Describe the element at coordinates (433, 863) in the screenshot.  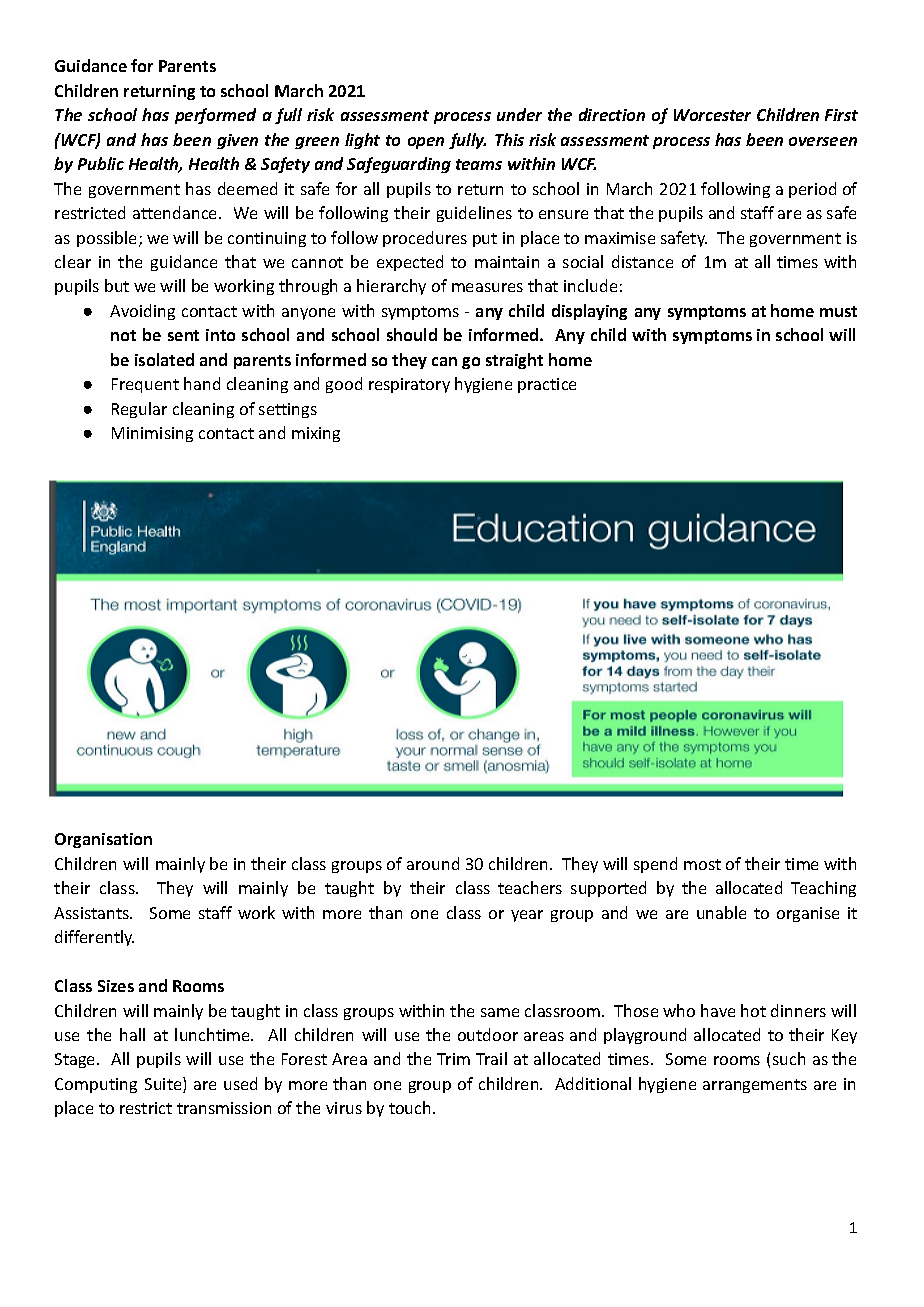
I see `around` at that location.
